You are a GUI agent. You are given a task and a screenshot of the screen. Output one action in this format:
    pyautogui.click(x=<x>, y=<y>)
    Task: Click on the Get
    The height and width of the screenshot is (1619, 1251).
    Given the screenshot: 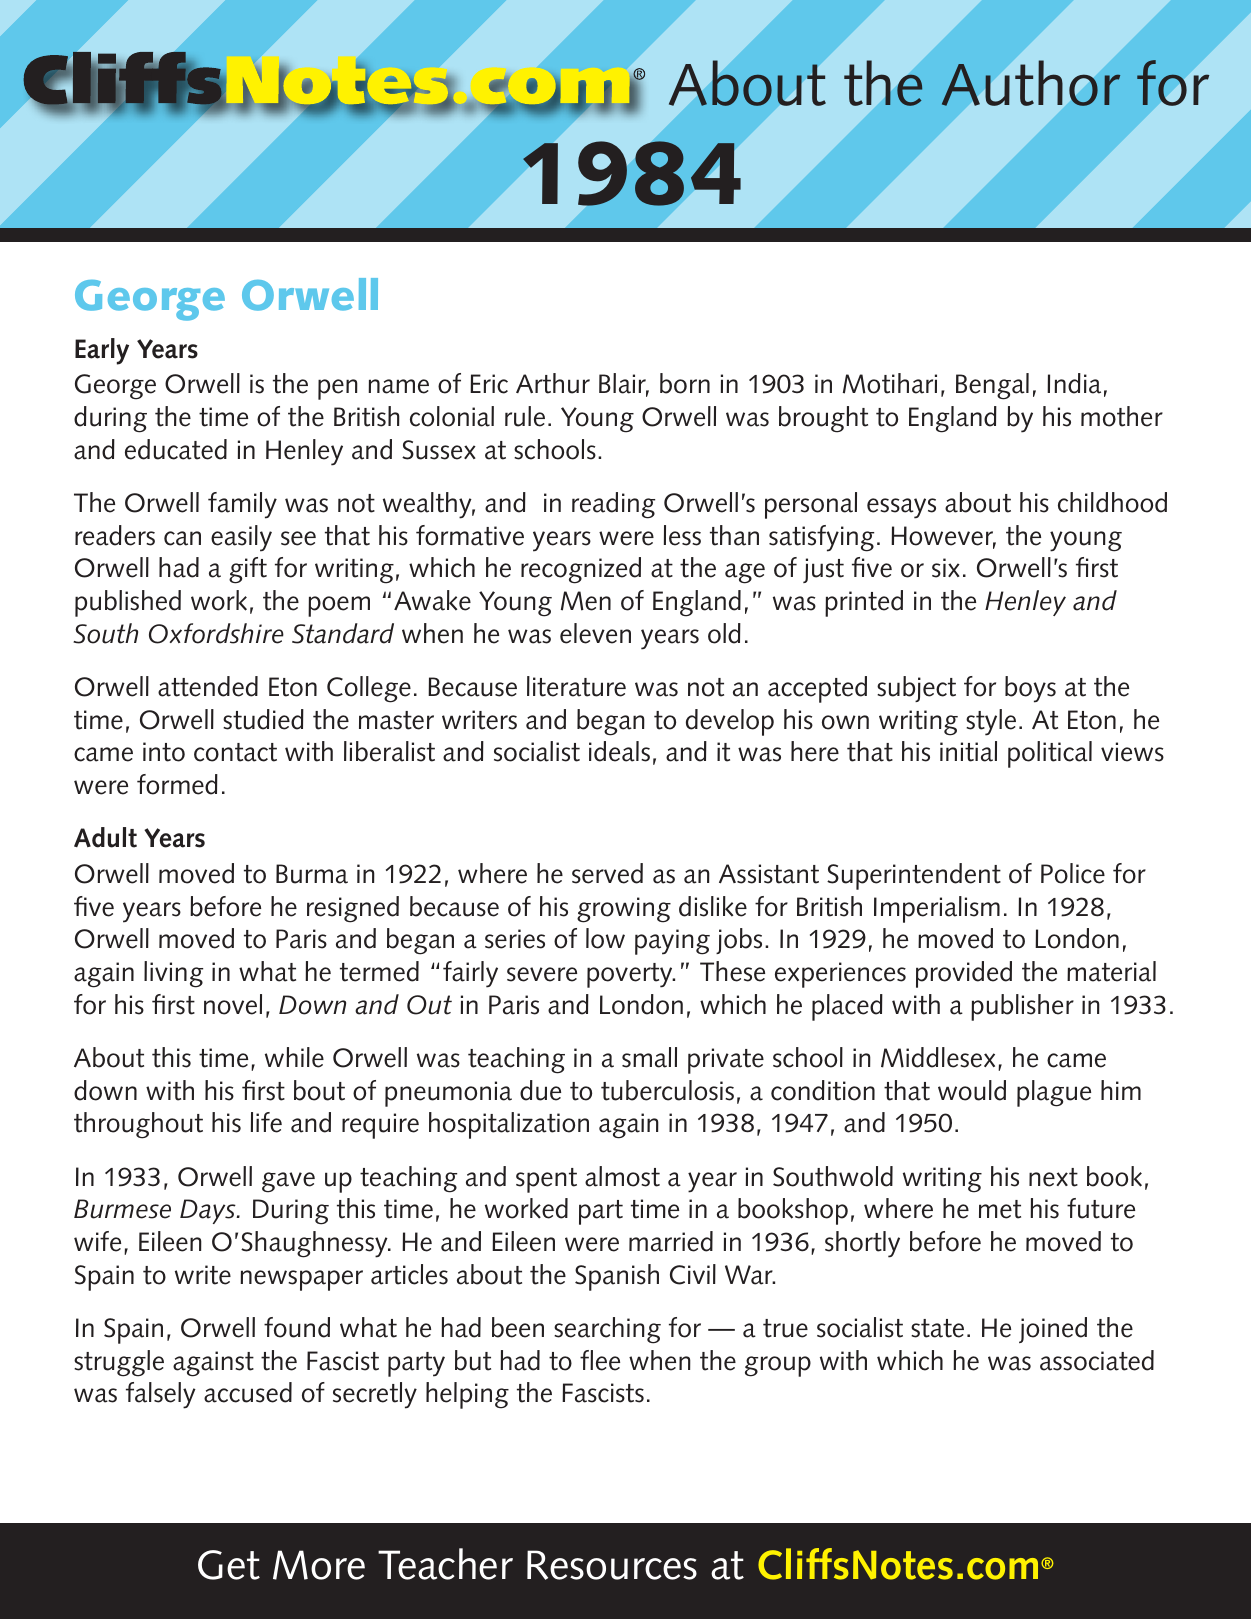 What is the action you would take?
    pyautogui.click(x=229, y=1565)
